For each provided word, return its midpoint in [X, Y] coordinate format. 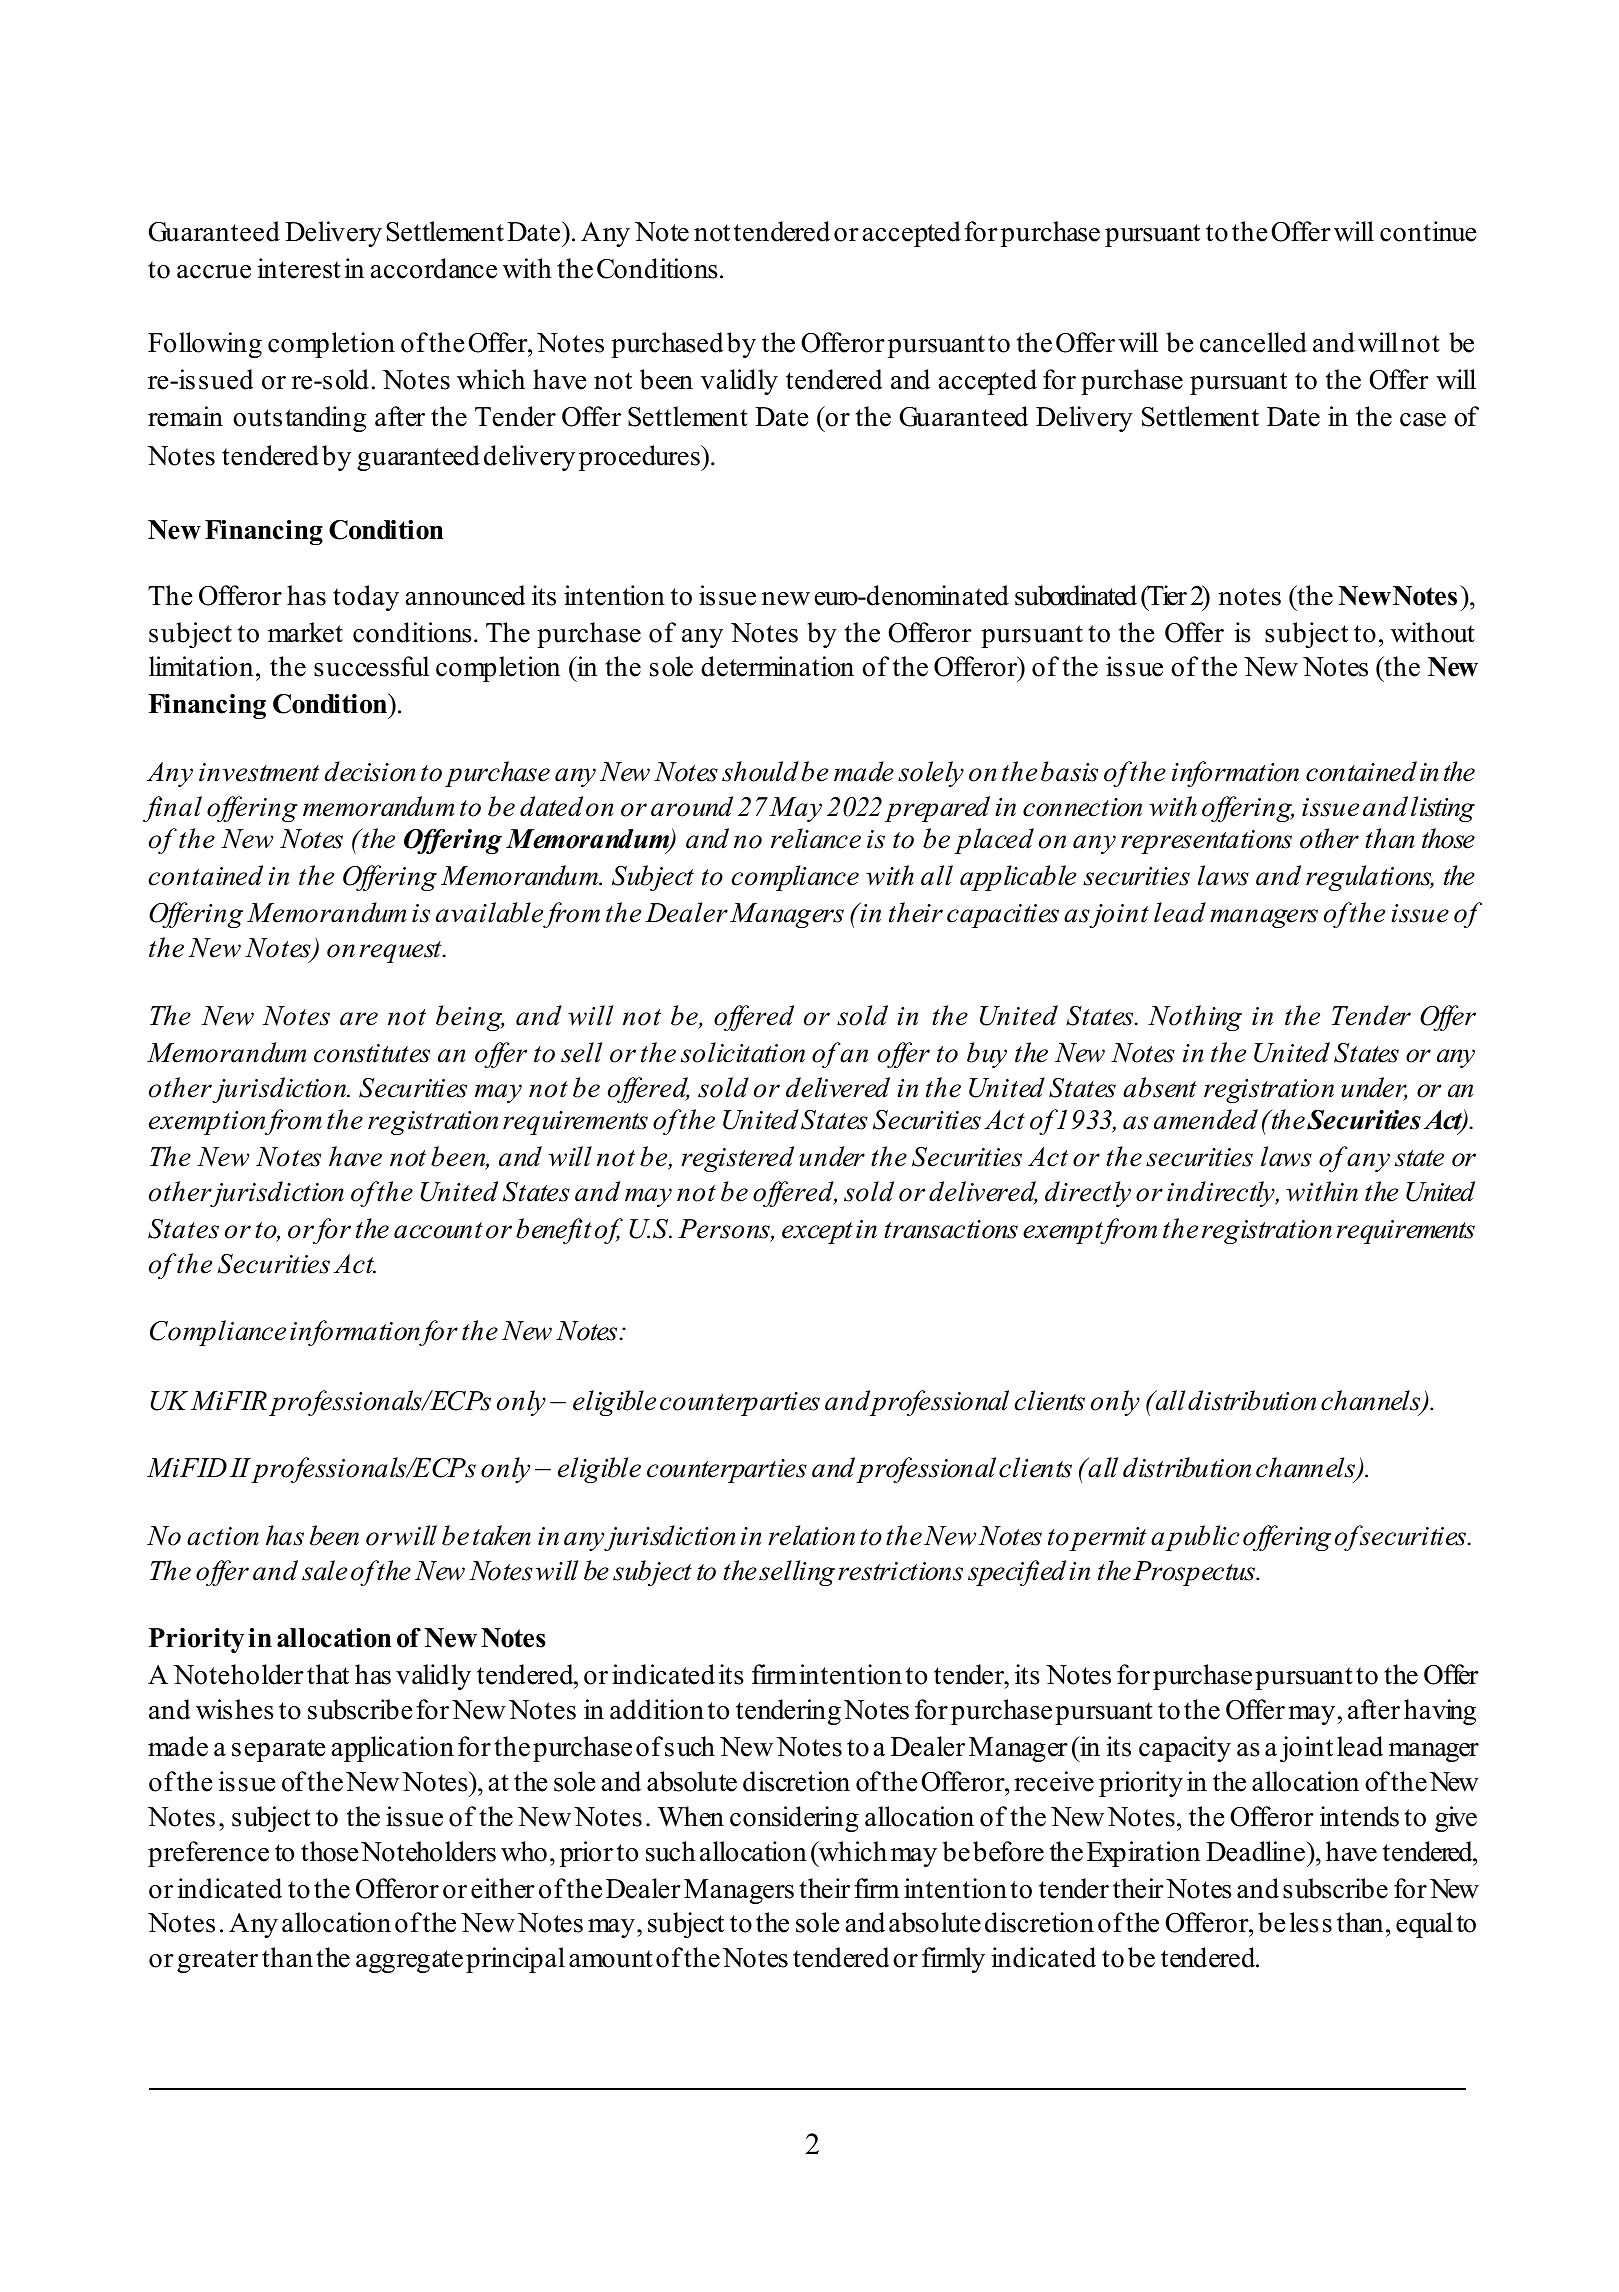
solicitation [743, 1052]
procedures [640, 458]
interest [299, 268]
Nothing [1195, 1018]
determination [777, 666]
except [817, 1233]
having [1440, 1712]
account [438, 1230]
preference [208, 1854]
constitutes [372, 1053]
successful [371, 666]
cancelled [1253, 342]
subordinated [1076, 595]
